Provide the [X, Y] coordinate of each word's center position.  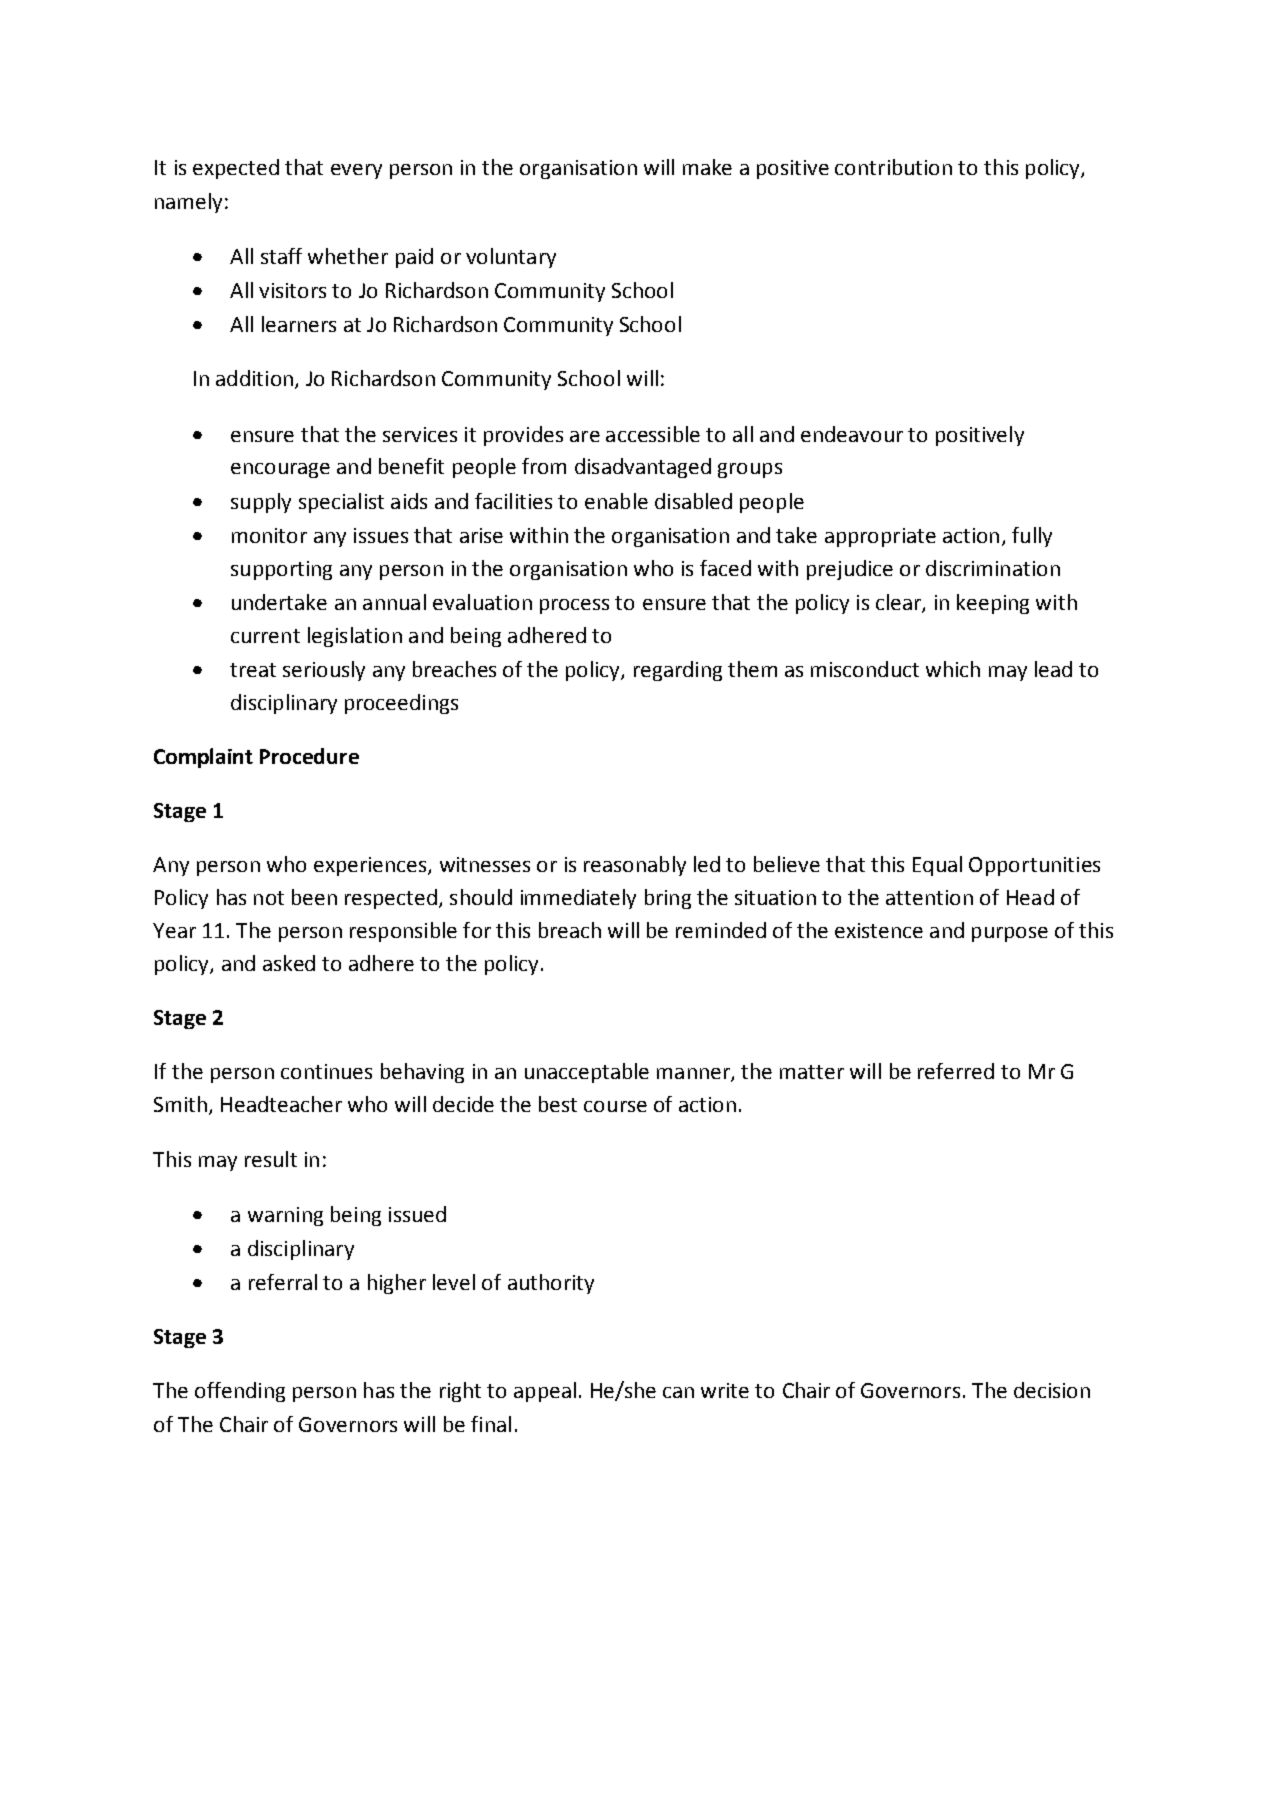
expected [236, 169]
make [707, 167]
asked [289, 963]
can [678, 1392]
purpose [1010, 934]
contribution [893, 167]
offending [240, 1392]
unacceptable [587, 1073]
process [574, 606]
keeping [993, 604]
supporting [281, 570]
